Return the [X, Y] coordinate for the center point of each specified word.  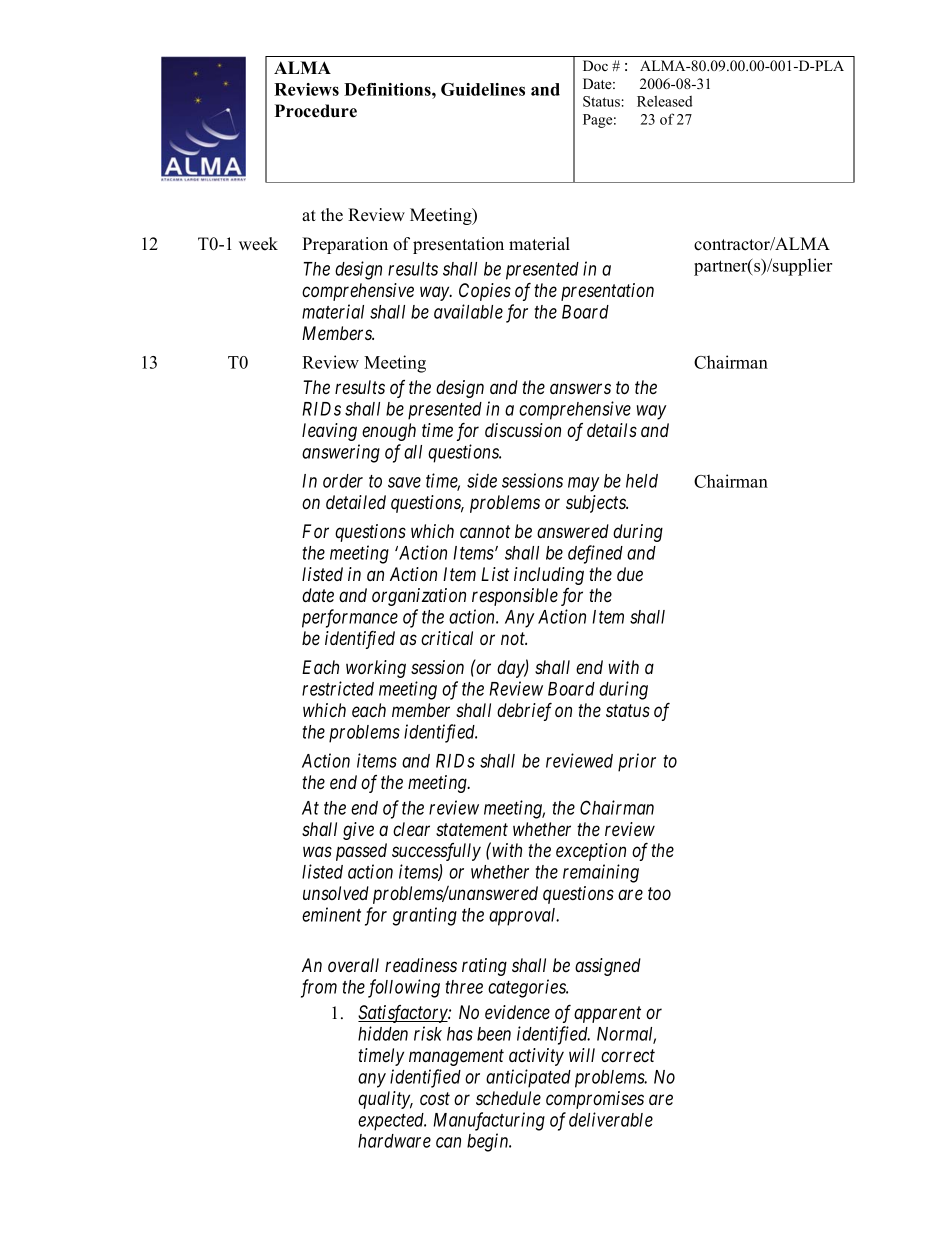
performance [350, 618]
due [630, 574]
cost [435, 1098]
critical [447, 638]
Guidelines [483, 89]
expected [392, 1122]
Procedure [316, 111]
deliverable [611, 1119]
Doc [595, 65]
